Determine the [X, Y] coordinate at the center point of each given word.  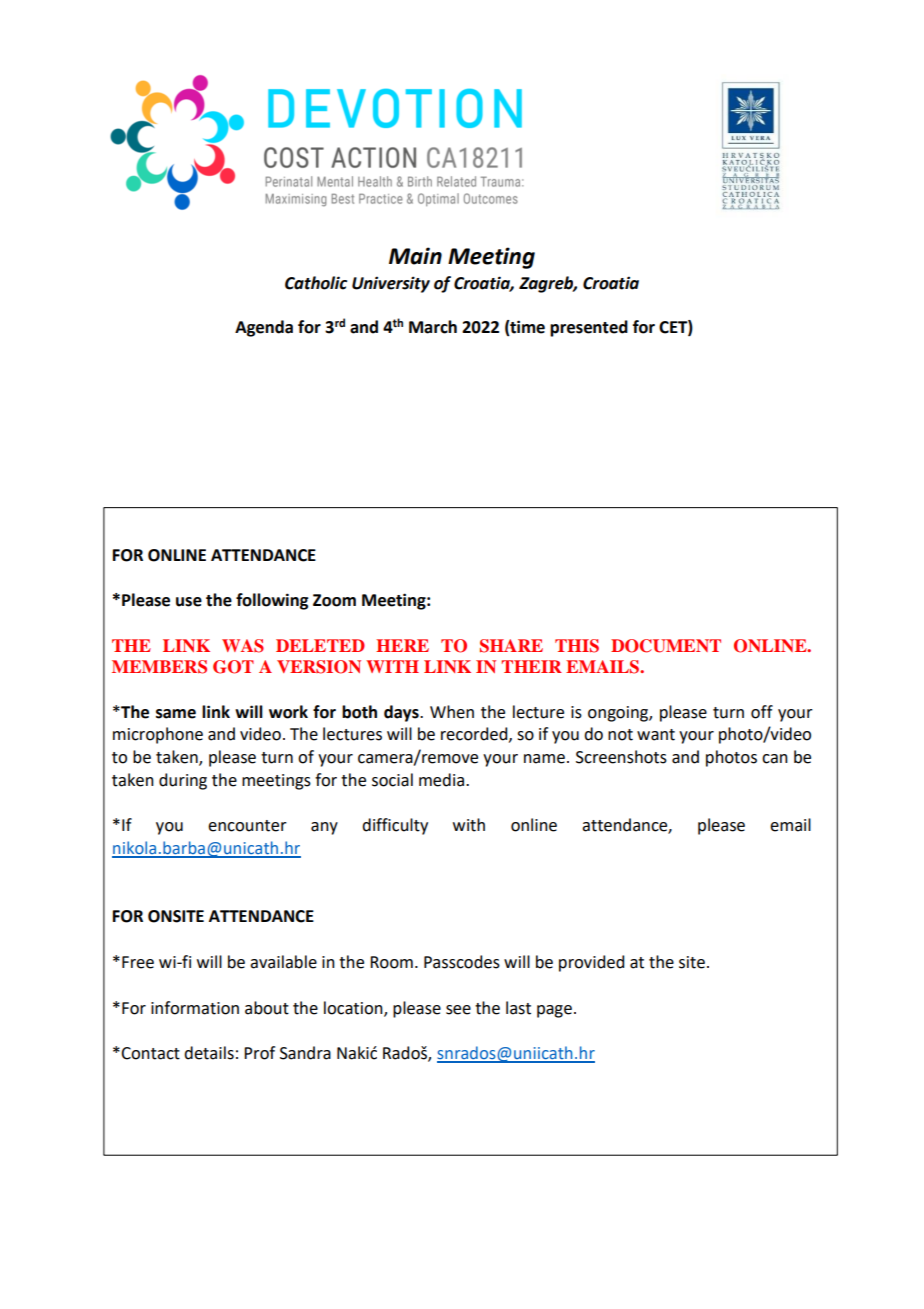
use [189, 602]
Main [415, 256]
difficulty [395, 826]
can [775, 759]
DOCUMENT [666, 646]
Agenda [264, 328]
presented [589, 328]
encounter [247, 826]
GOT [233, 667]
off [762, 712]
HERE [402, 645]
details [209, 1053]
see [458, 1010]
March [433, 327]
